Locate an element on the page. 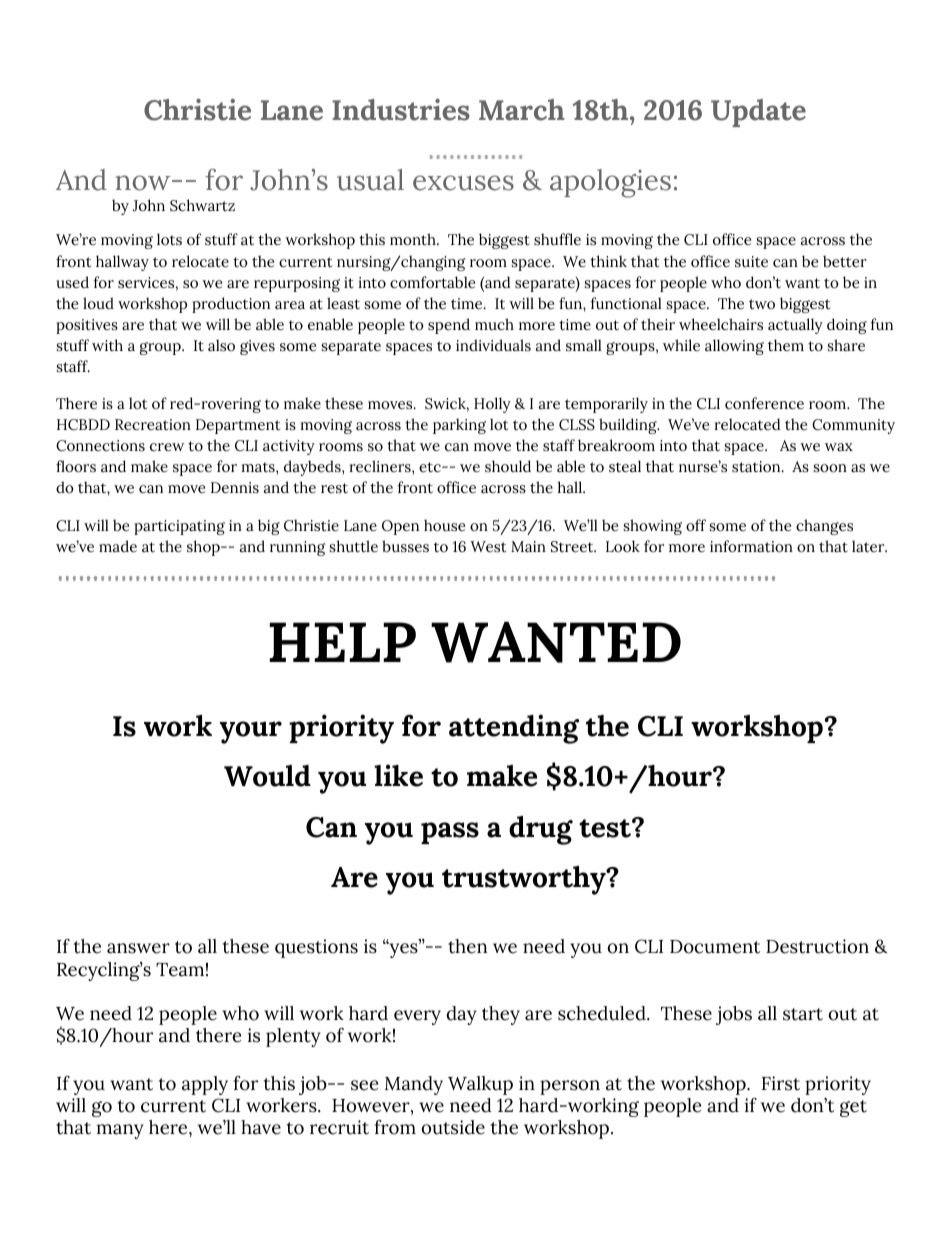 This image has width=952, height=1233. information is located at coordinates (751, 546).
